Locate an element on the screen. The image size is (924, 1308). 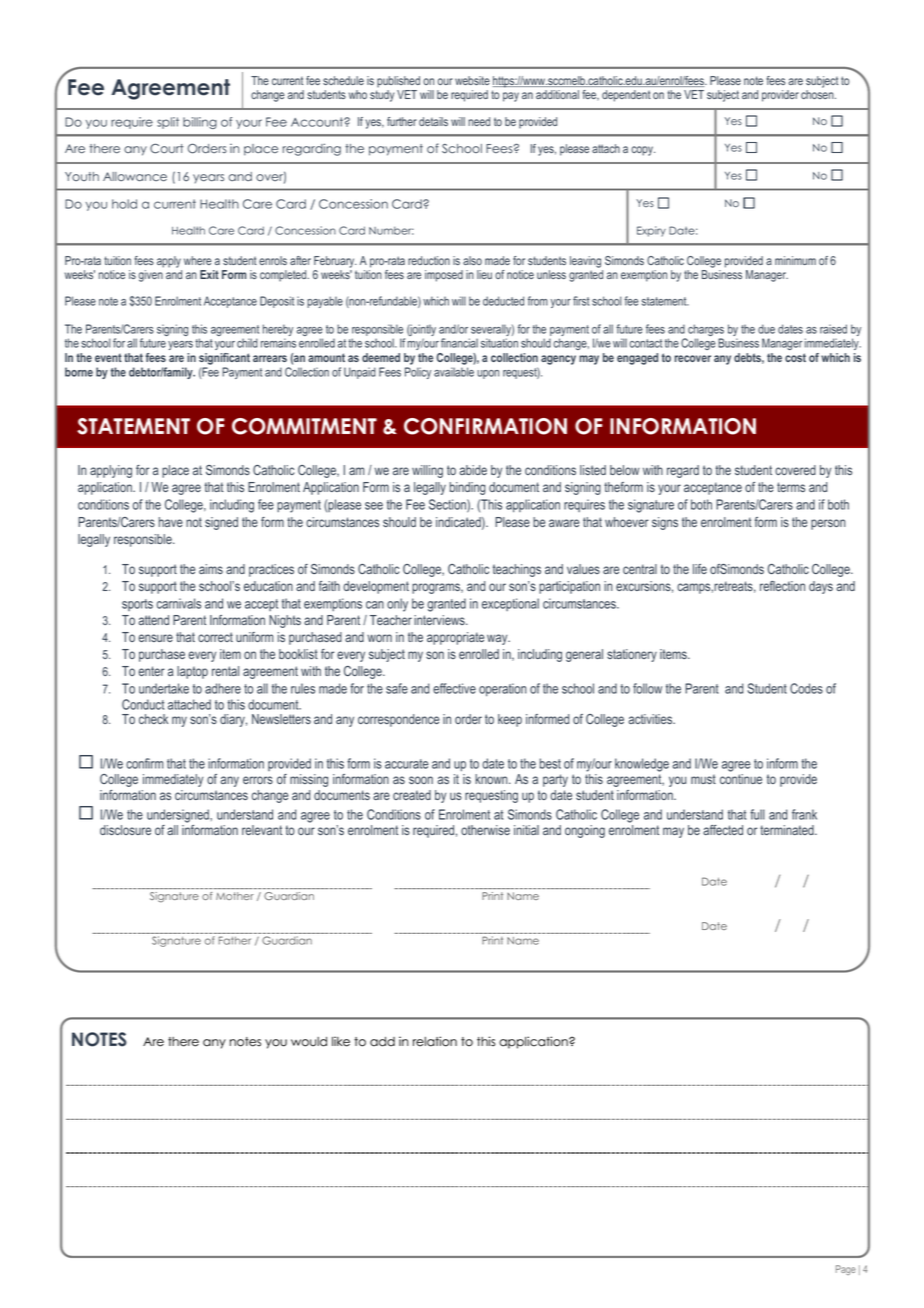
relation is located at coordinates (435, 1041).
